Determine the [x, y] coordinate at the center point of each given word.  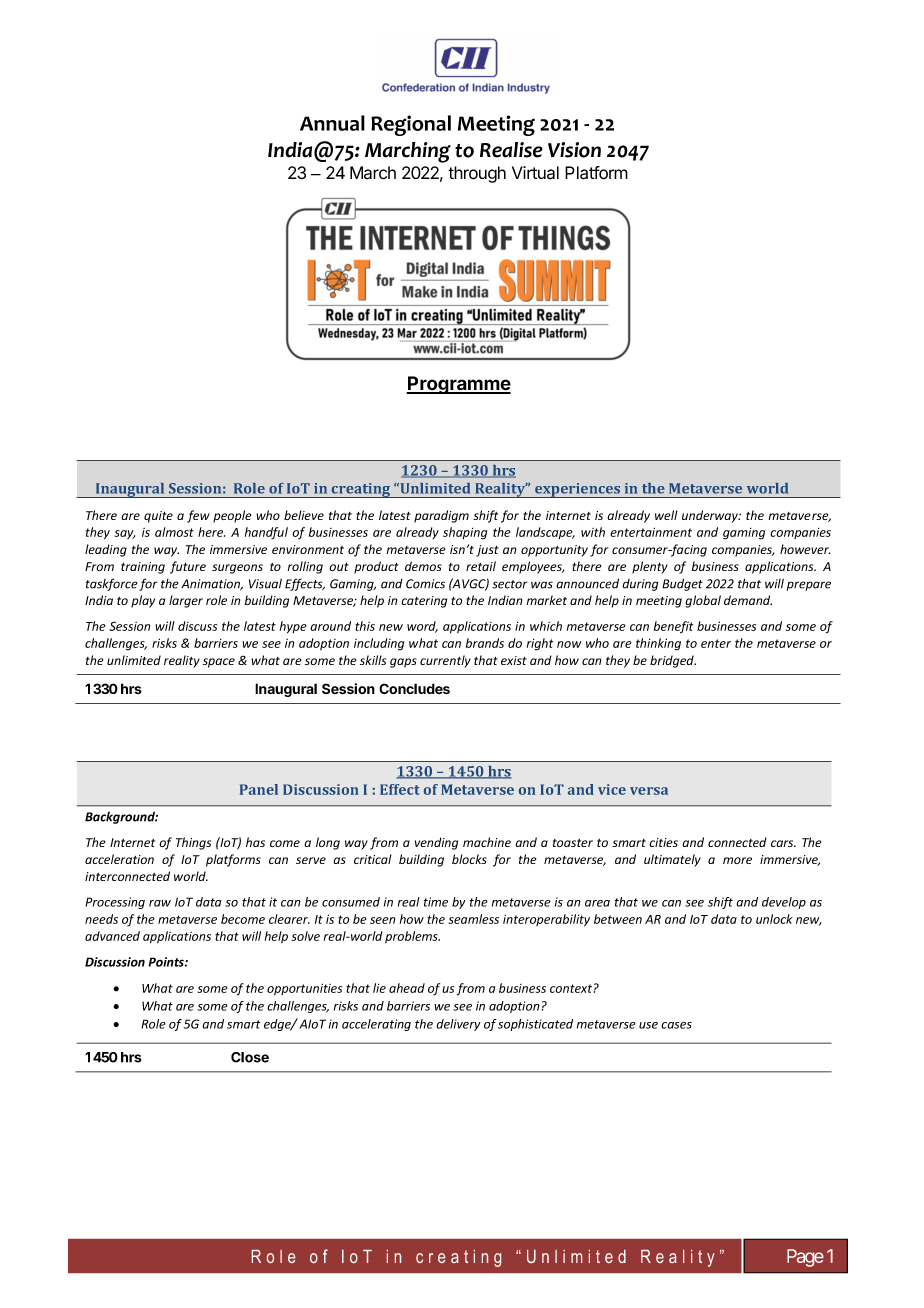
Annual [332, 123]
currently [445, 661]
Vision [574, 150]
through [477, 174]
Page [805, 1258]
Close [250, 1057]
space [219, 663]
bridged [673, 661]
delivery [458, 1025]
